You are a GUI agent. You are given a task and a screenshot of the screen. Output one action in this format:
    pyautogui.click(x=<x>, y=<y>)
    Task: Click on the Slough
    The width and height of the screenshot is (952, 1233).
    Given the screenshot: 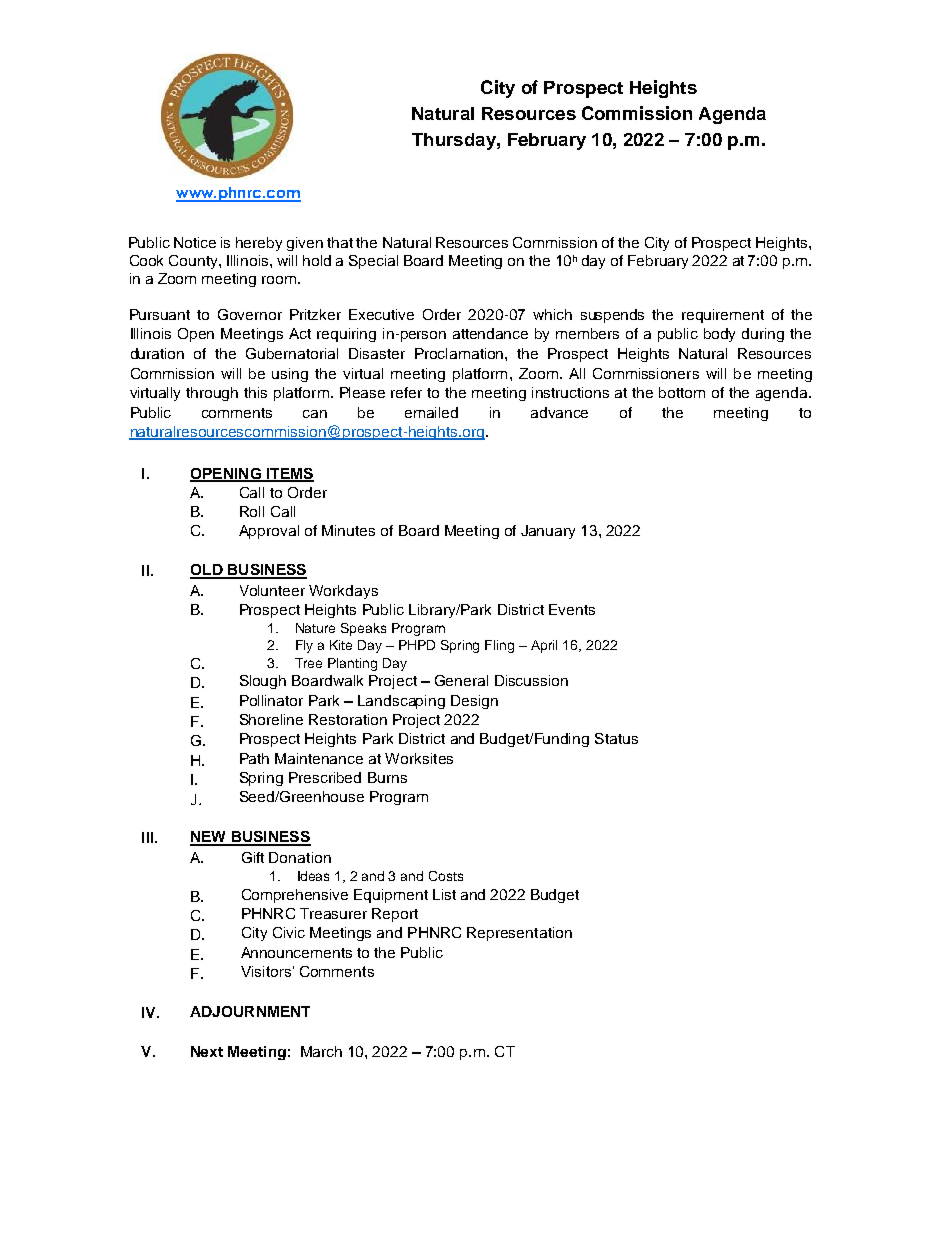 What is the action you would take?
    pyautogui.click(x=263, y=682)
